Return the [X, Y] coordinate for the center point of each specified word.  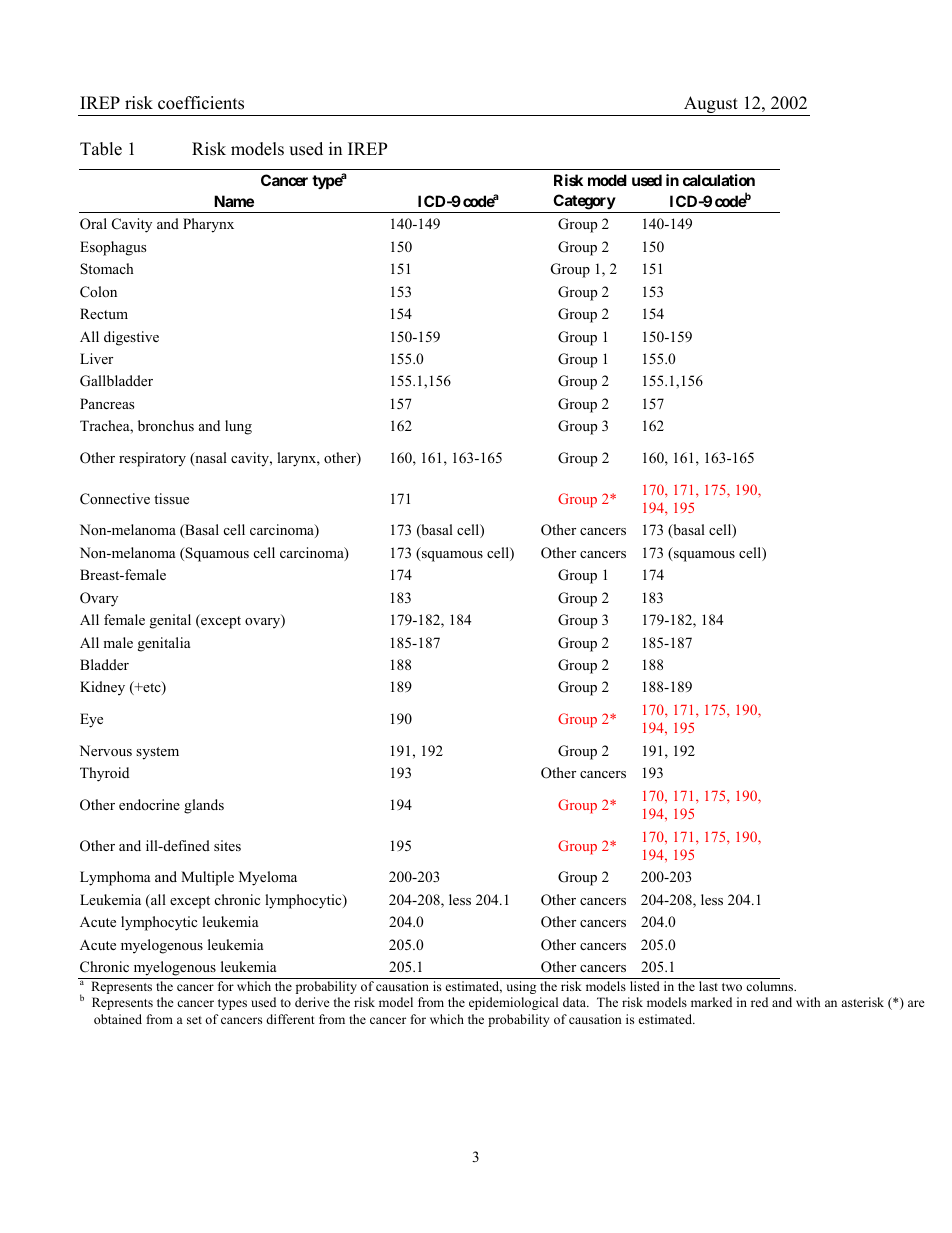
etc [152, 688]
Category [584, 202]
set [194, 1020]
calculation [719, 180]
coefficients [201, 103]
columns [771, 986]
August [711, 106]
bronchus [166, 425]
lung [238, 427]
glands [204, 806]
